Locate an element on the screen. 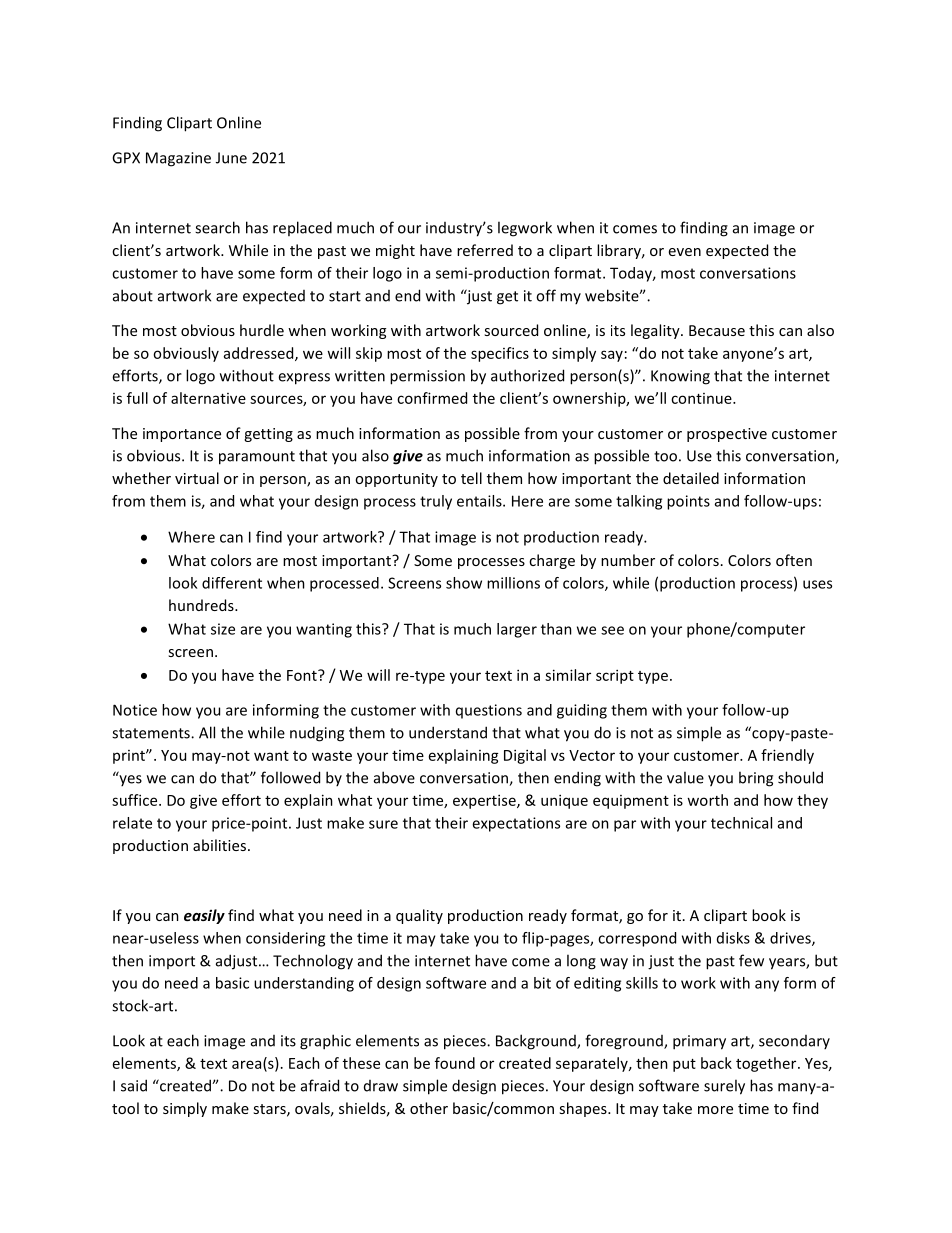  size is located at coordinates (223, 629).
